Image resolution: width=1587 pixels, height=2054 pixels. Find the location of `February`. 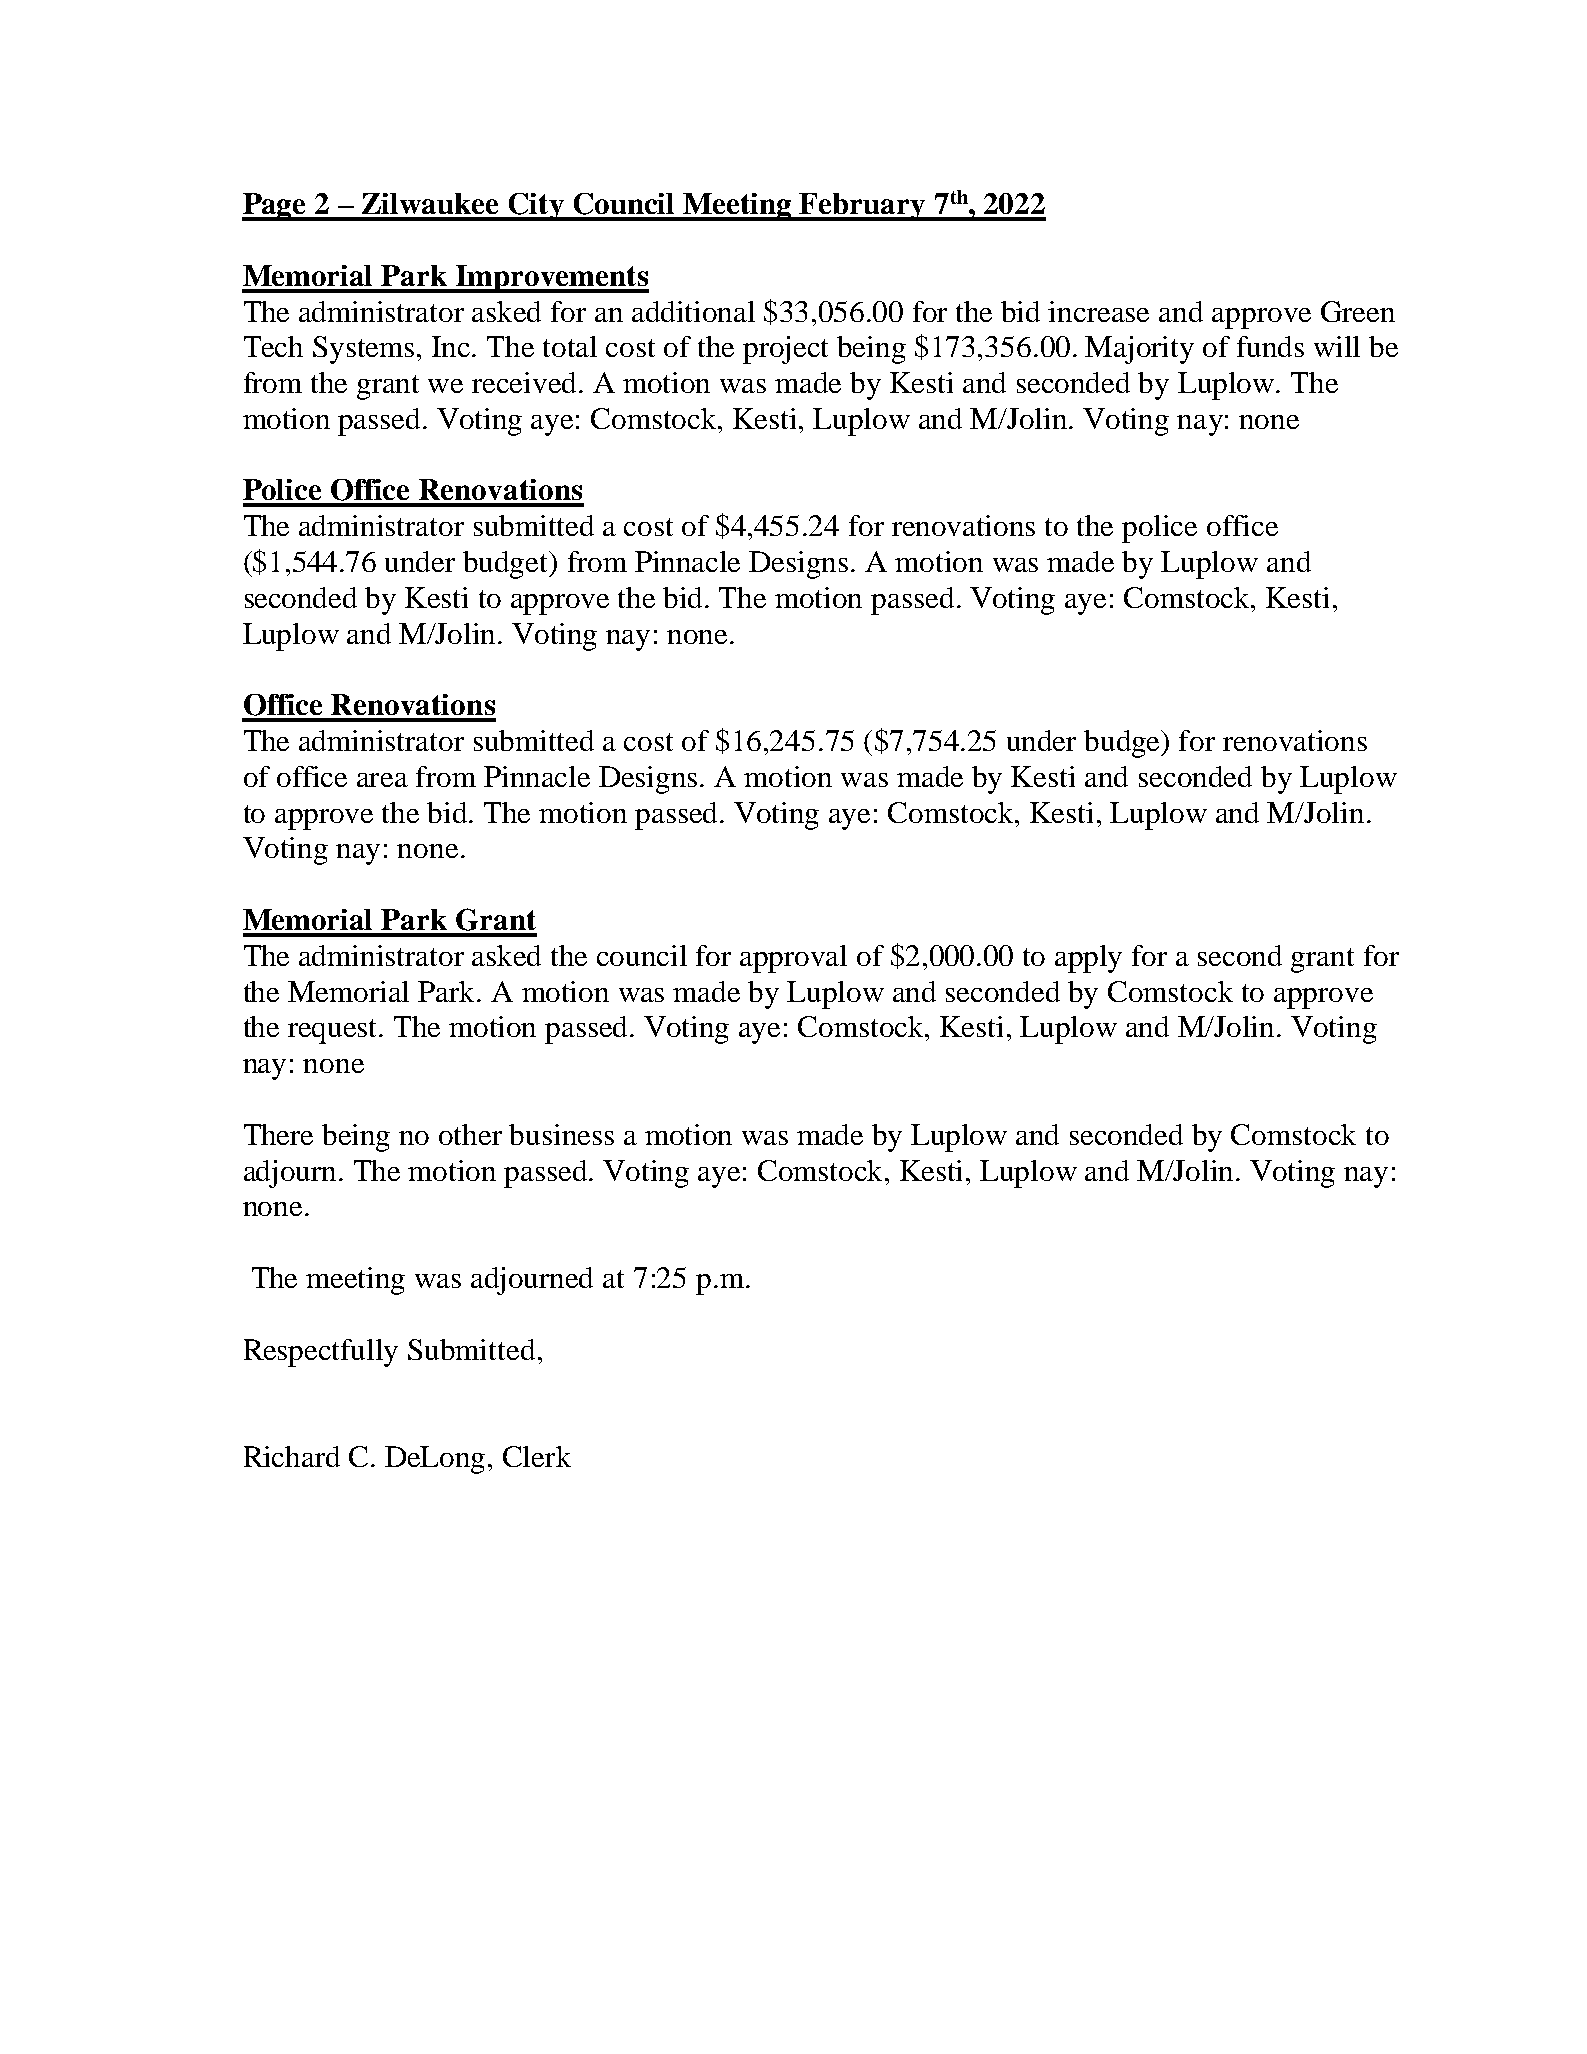

February is located at coordinates (863, 207).
